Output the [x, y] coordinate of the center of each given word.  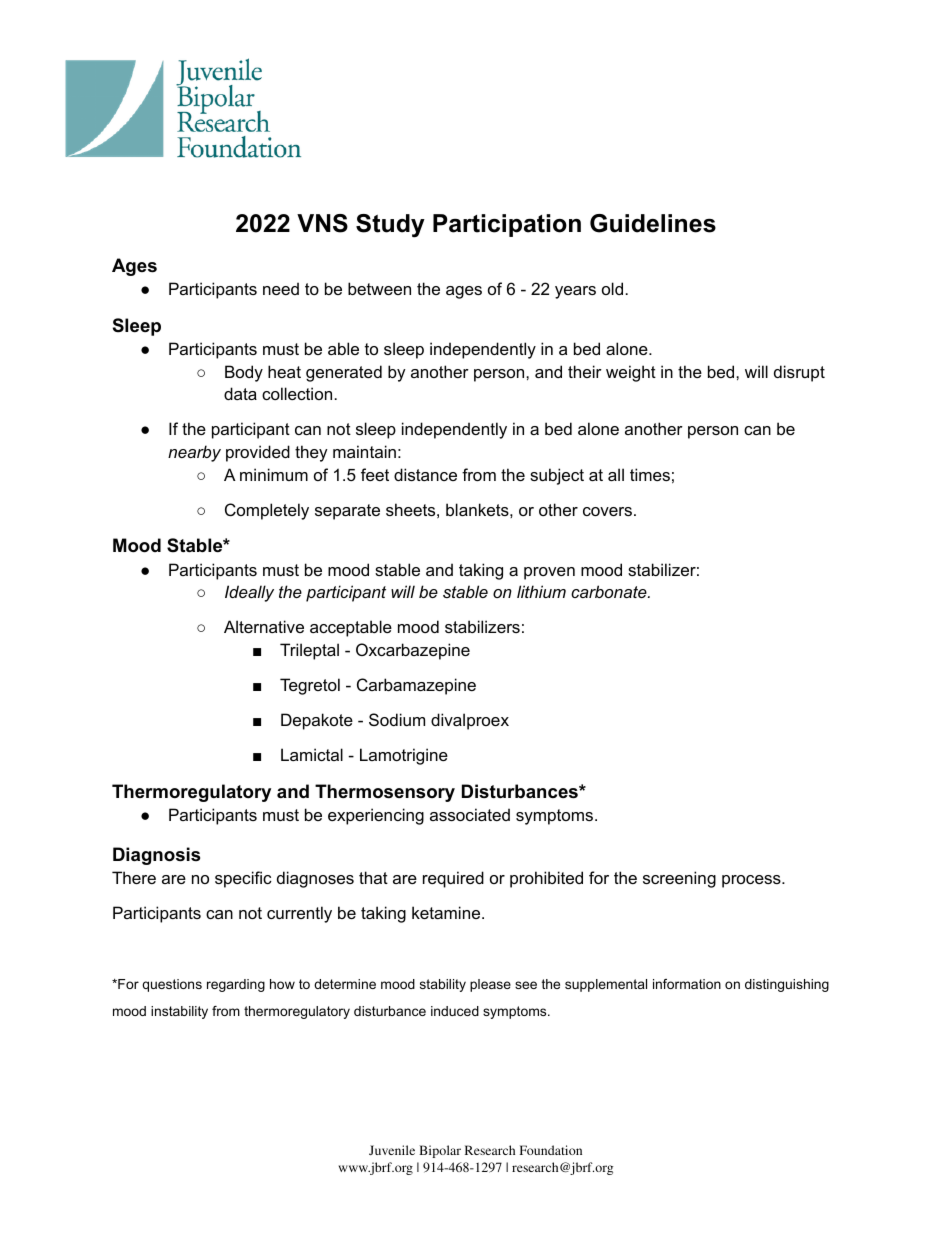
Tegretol [310, 686]
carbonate [610, 591]
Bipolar [440, 1151]
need [281, 288]
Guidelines [653, 223]
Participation [507, 225]
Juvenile [392, 1150]
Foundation [551, 1150]
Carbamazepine [416, 686]
